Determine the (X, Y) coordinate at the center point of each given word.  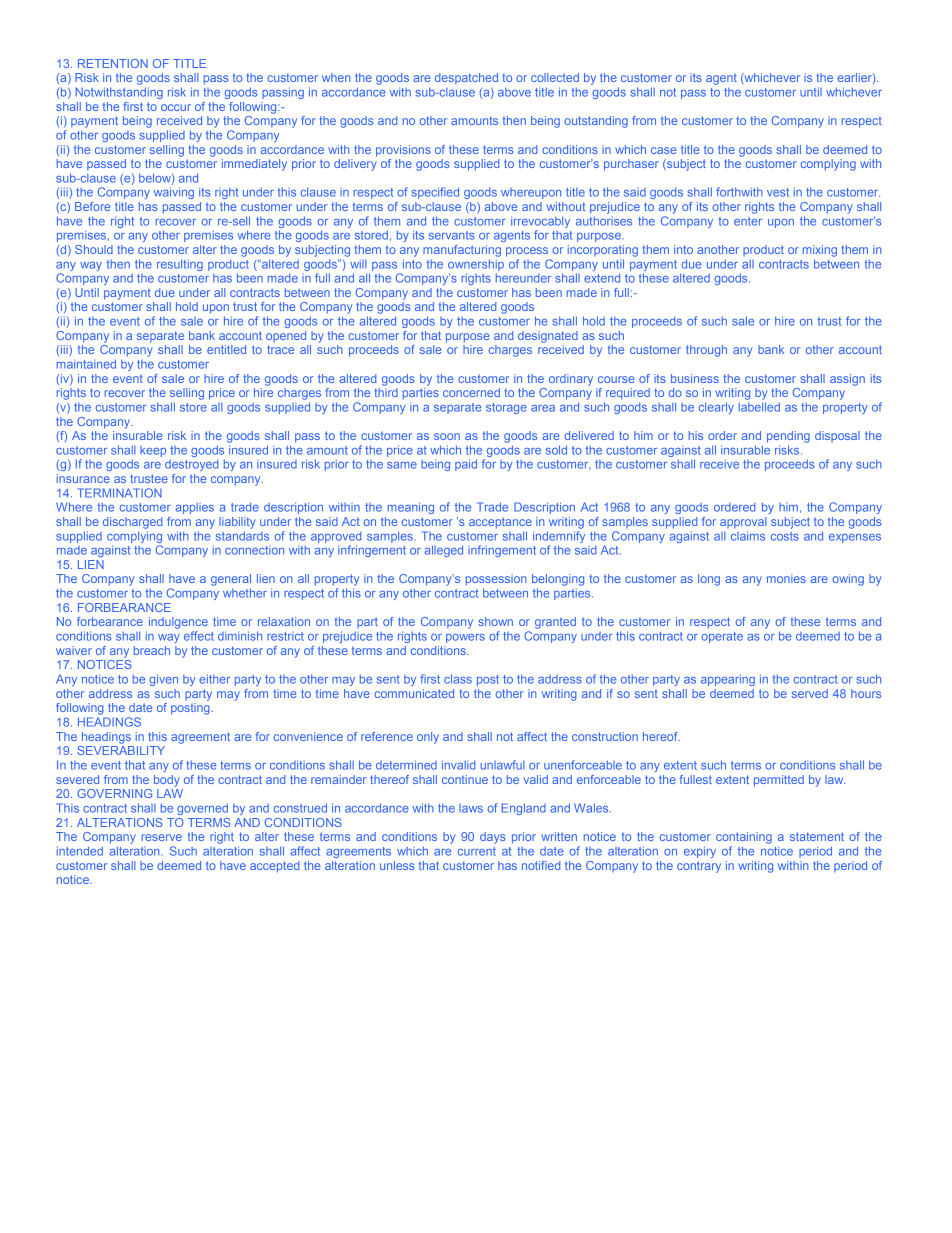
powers (465, 638)
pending (788, 437)
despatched (466, 78)
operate (722, 637)
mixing (820, 251)
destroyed (191, 465)
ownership (476, 265)
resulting (180, 265)
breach (152, 650)
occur (176, 107)
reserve (162, 837)
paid (466, 465)
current (477, 851)
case (663, 150)
